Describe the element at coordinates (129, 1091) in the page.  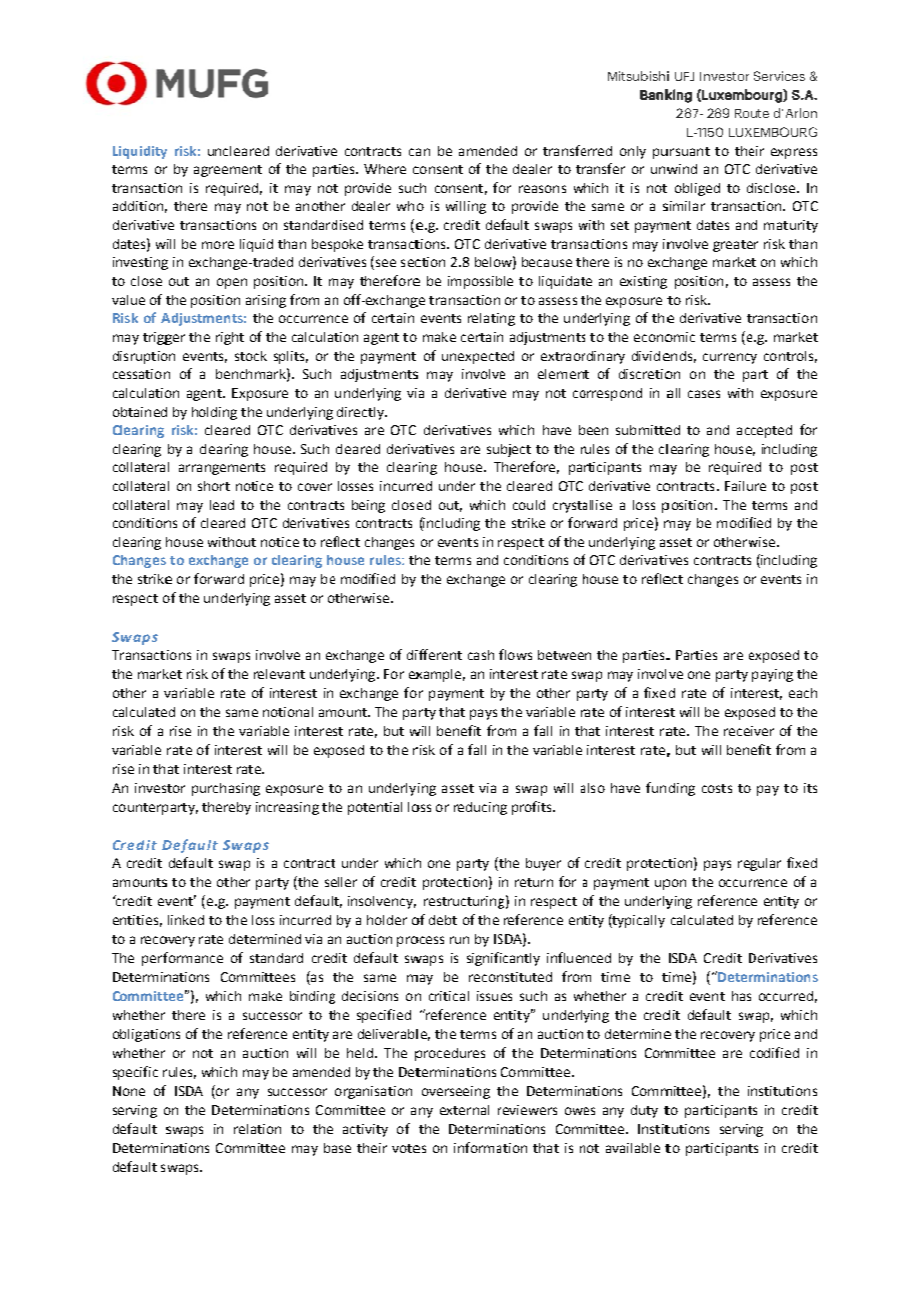
I see `None` at that location.
